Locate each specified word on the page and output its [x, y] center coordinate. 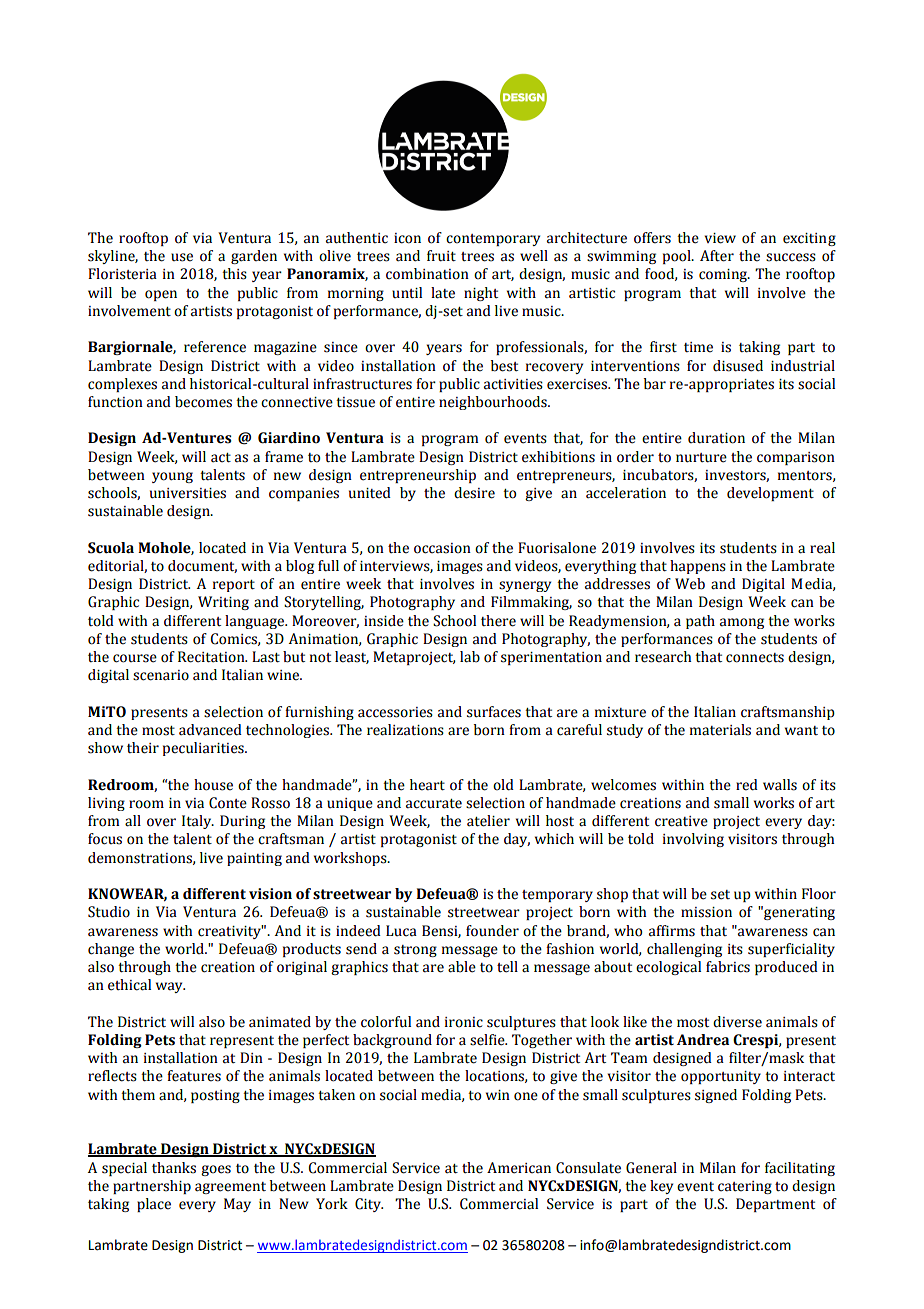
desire [474, 493]
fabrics [728, 967]
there [498, 621]
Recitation [212, 657]
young [172, 477]
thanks [174, 1168]
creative [681, 821]
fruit [441, 256]
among [742, 623]
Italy [198, 822]
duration [716, 438]
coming [724, 275]
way [170, 987]
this [234, 274]
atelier [488, 821]
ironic [464, 1022]
